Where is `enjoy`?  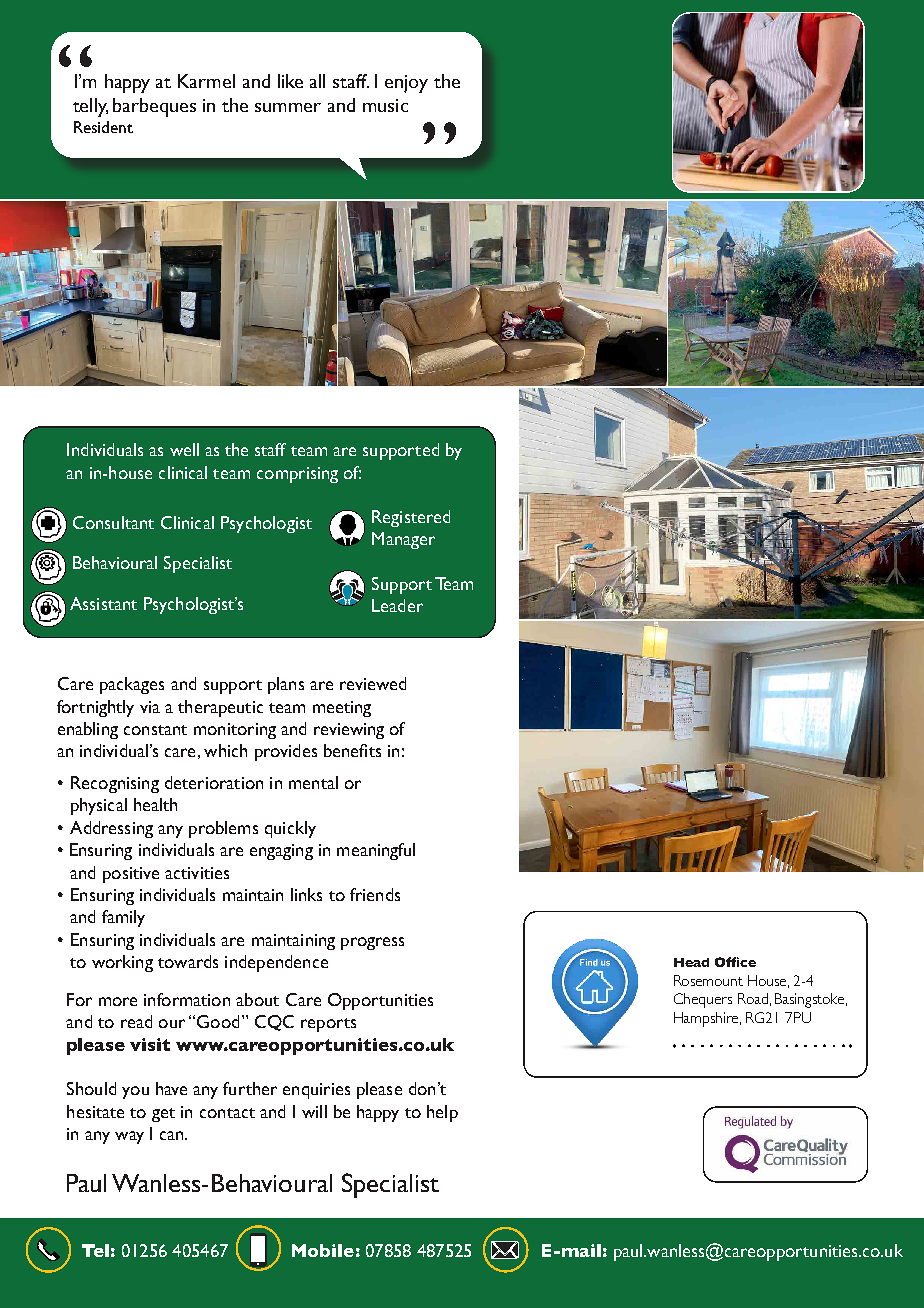 enjoy is located at coordinates (406, 84).
